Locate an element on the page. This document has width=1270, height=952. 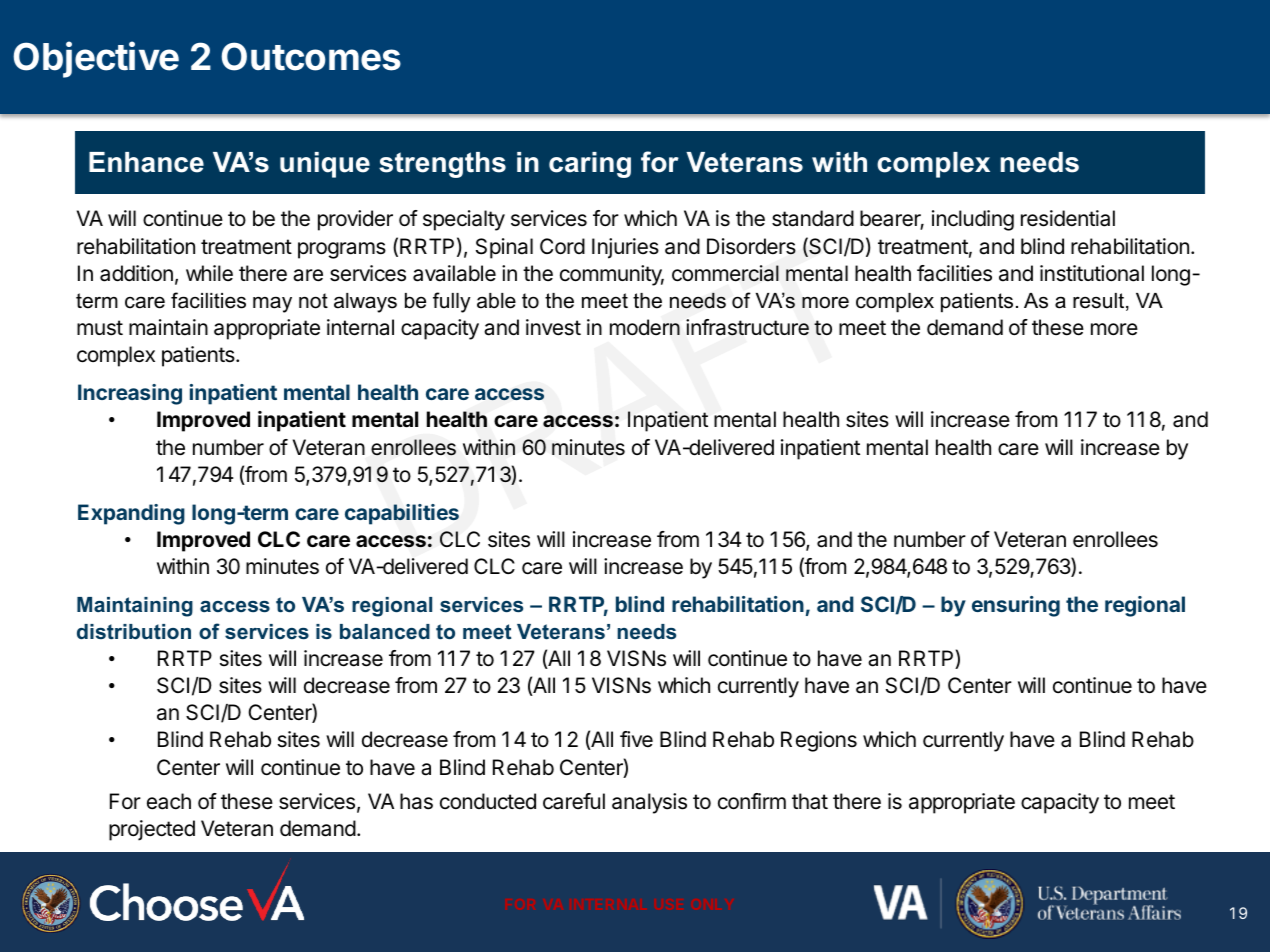
infrastructure is located at coordinates (747, 327).
